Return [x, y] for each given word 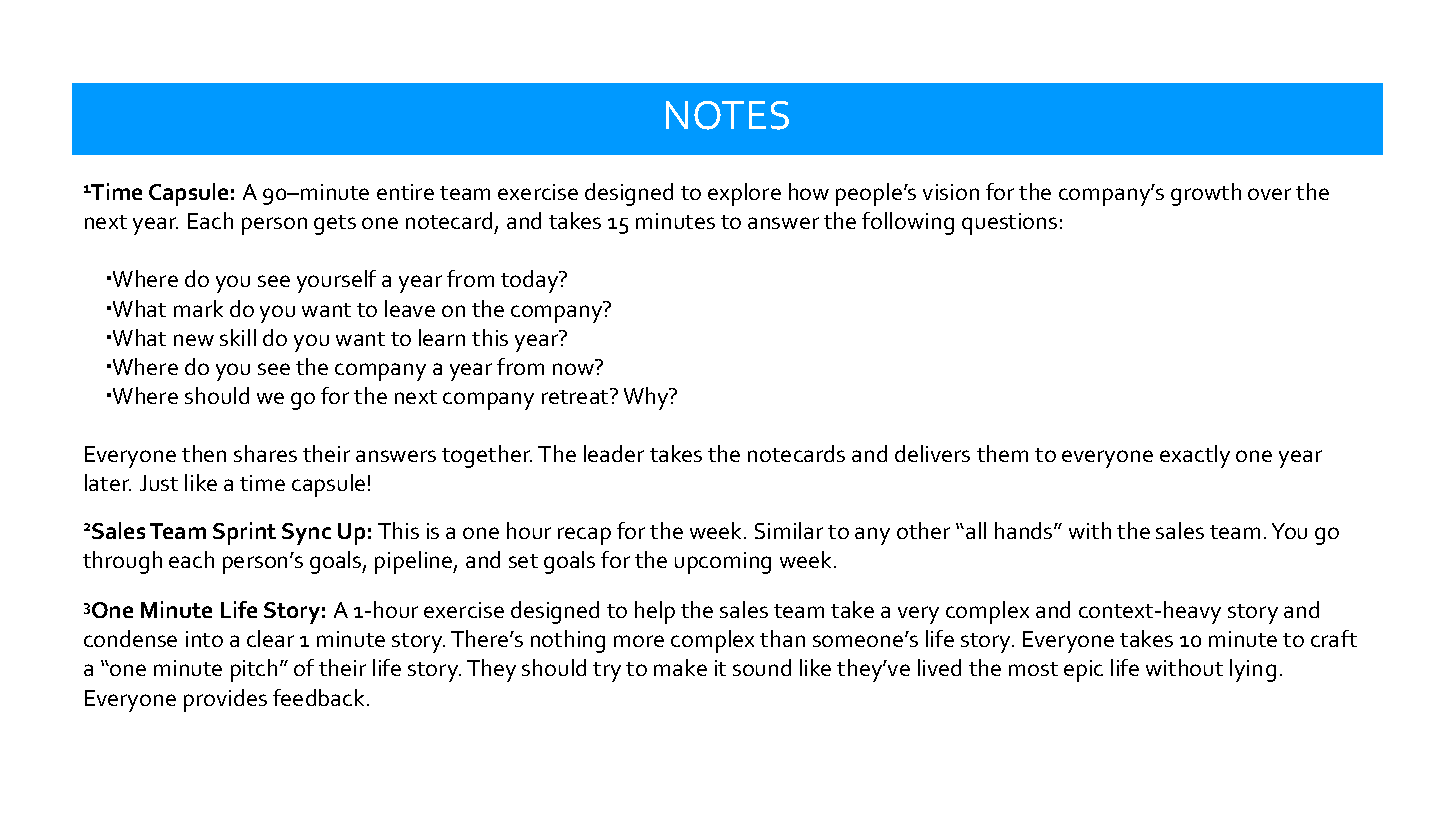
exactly [1195, 456]
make [680, 667]
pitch [254, 670]
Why [647, 398]
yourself [336, 281]
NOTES [727, 115]
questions [1009, 224]
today [531, 281]
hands [1025, 530]
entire [405, 192]
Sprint [244, 533]
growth [1206, 194]
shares [265, 453]
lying [1253, 670]
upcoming [723, 563]
